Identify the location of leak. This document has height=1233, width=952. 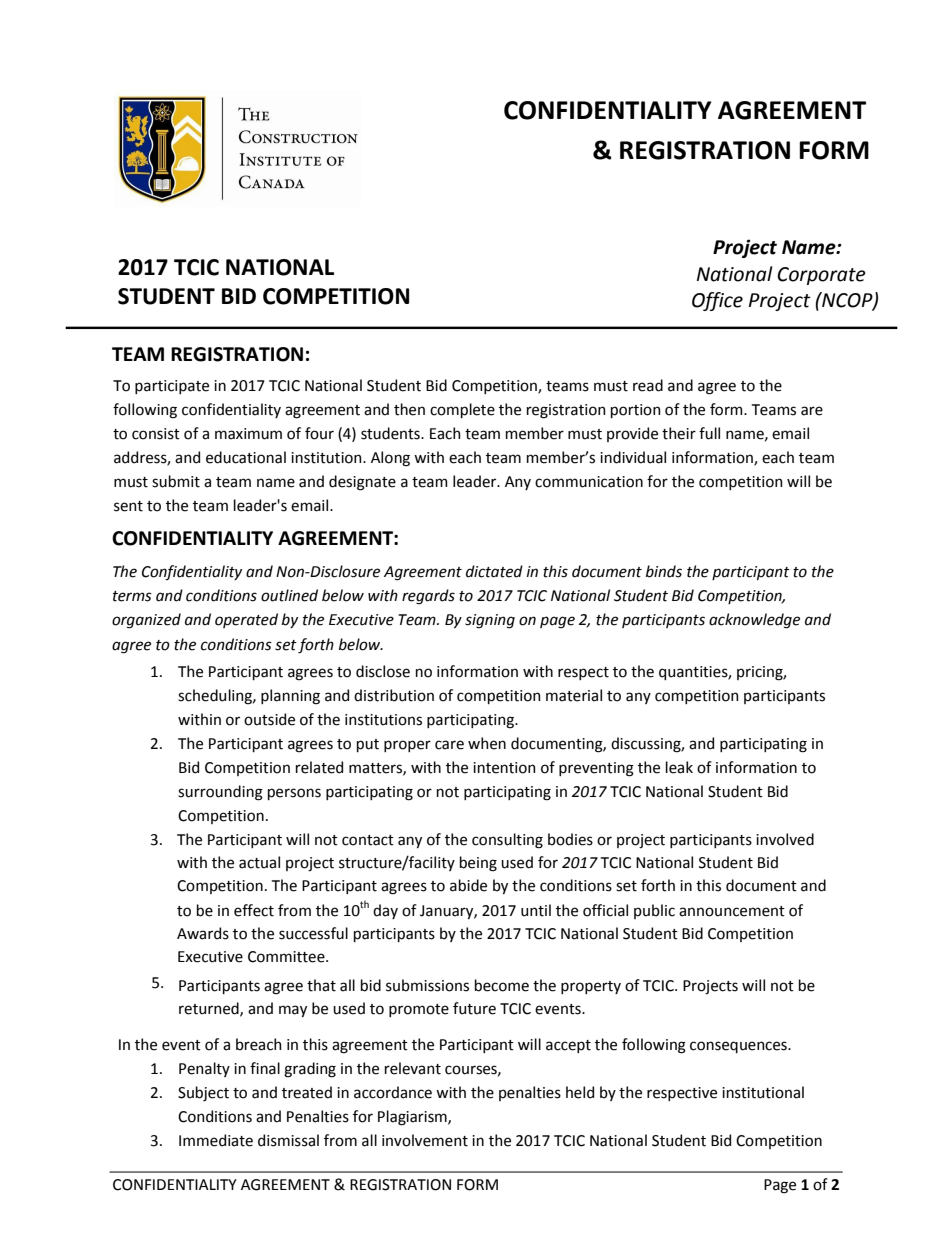
(679, 767).
